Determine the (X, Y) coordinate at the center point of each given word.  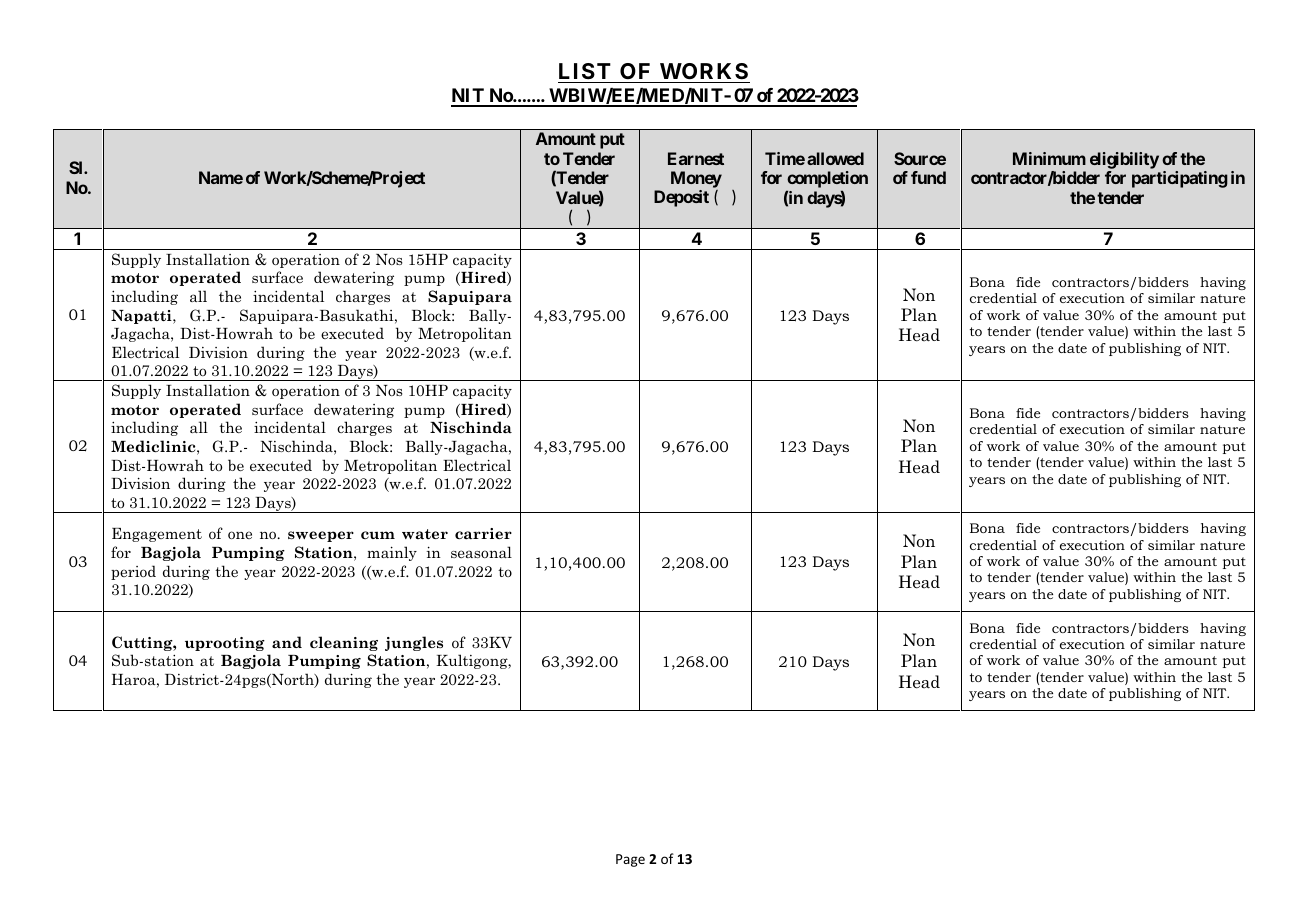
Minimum (1049, 158)
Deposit (681, 198)
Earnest (696, 158)
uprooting (225, 644)
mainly (392, 553)
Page (630, 860)
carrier (483, 533)
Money (696, 181)
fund (928, 177)
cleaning (344, 643)
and (287, 642)
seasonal (481, 552)
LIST (585, 71)
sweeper (321, 536)
